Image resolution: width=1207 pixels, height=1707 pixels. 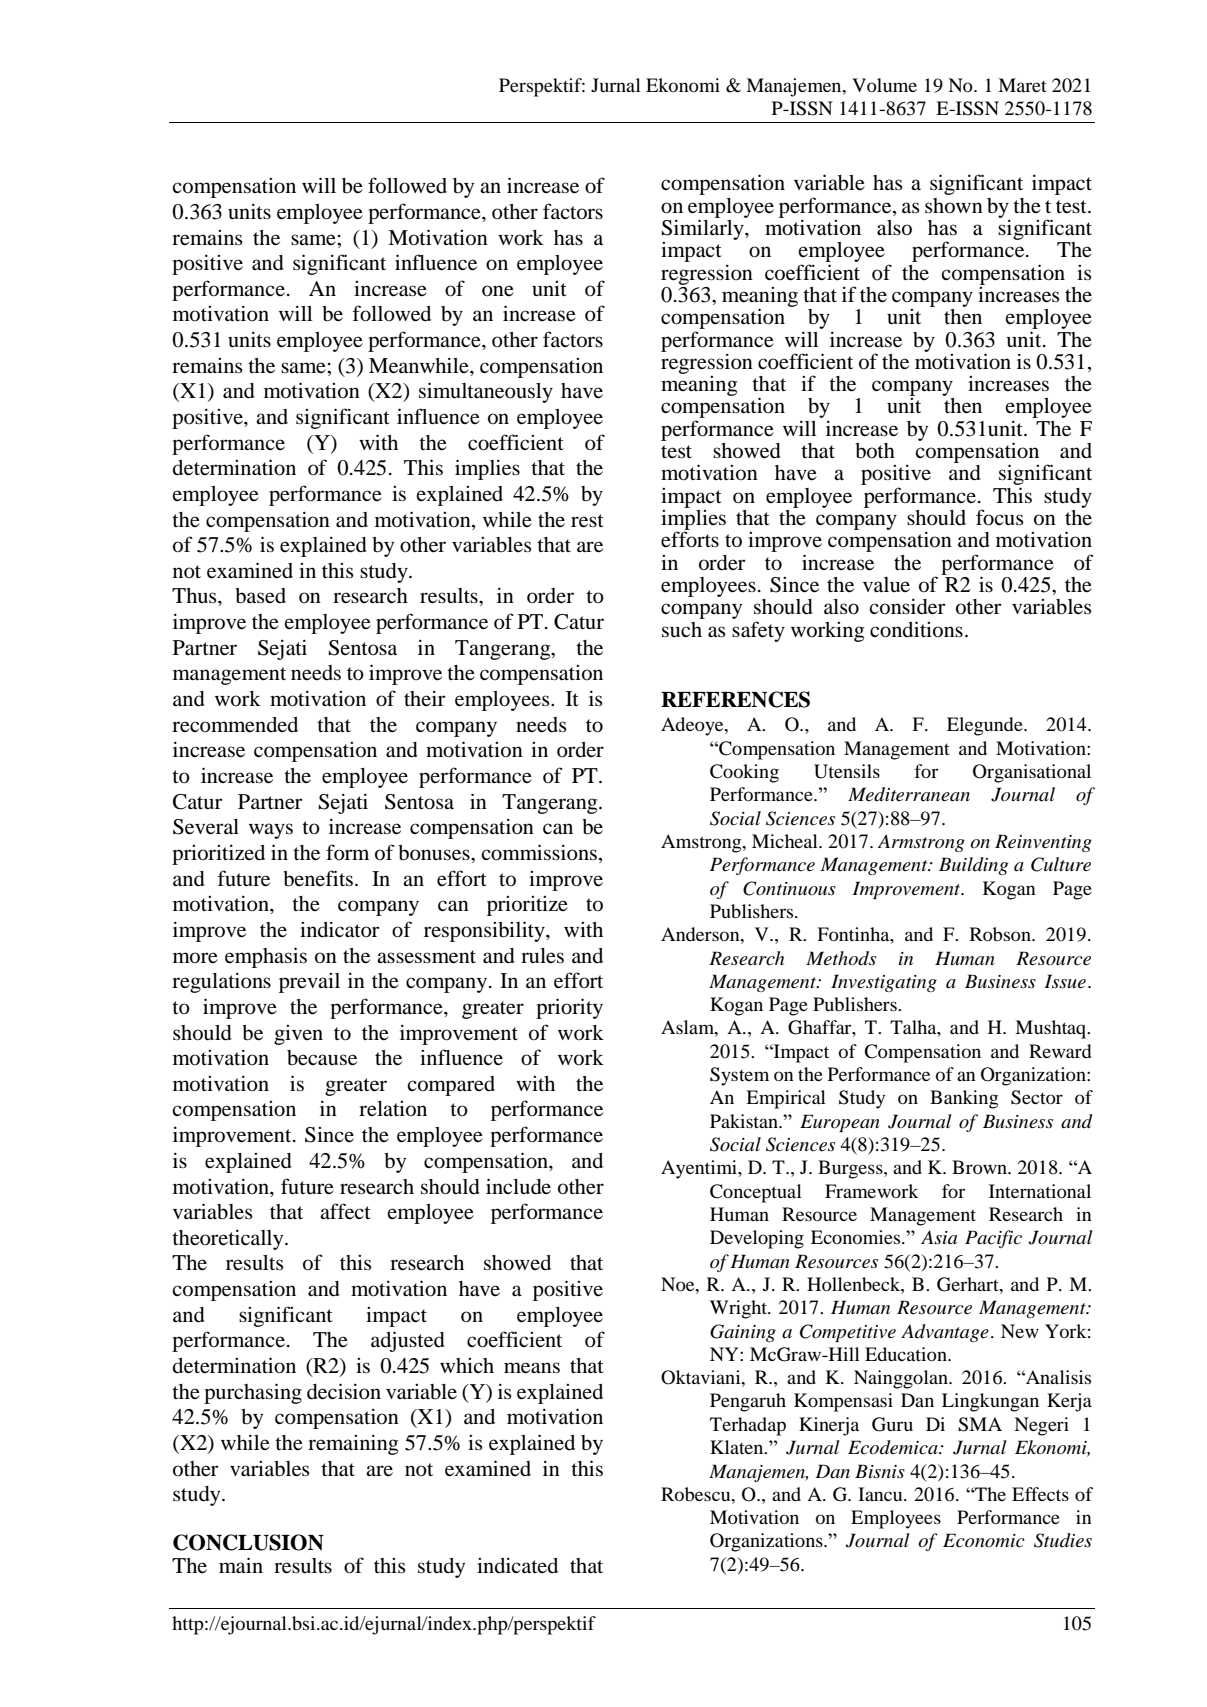 I want to click on Economic, so click(x=984, y=1540).
